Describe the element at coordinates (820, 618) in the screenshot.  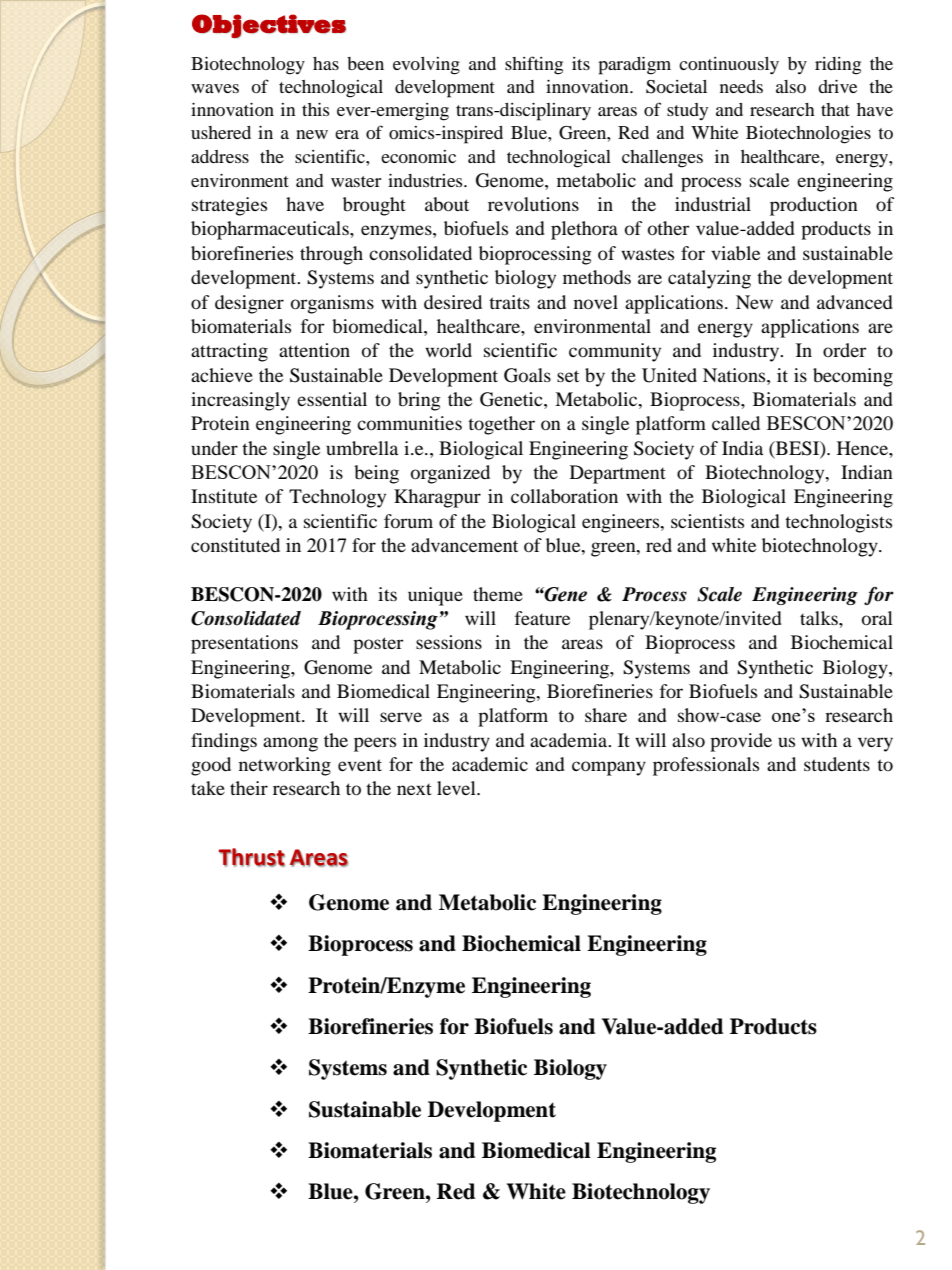
I see `talks` at that location.
